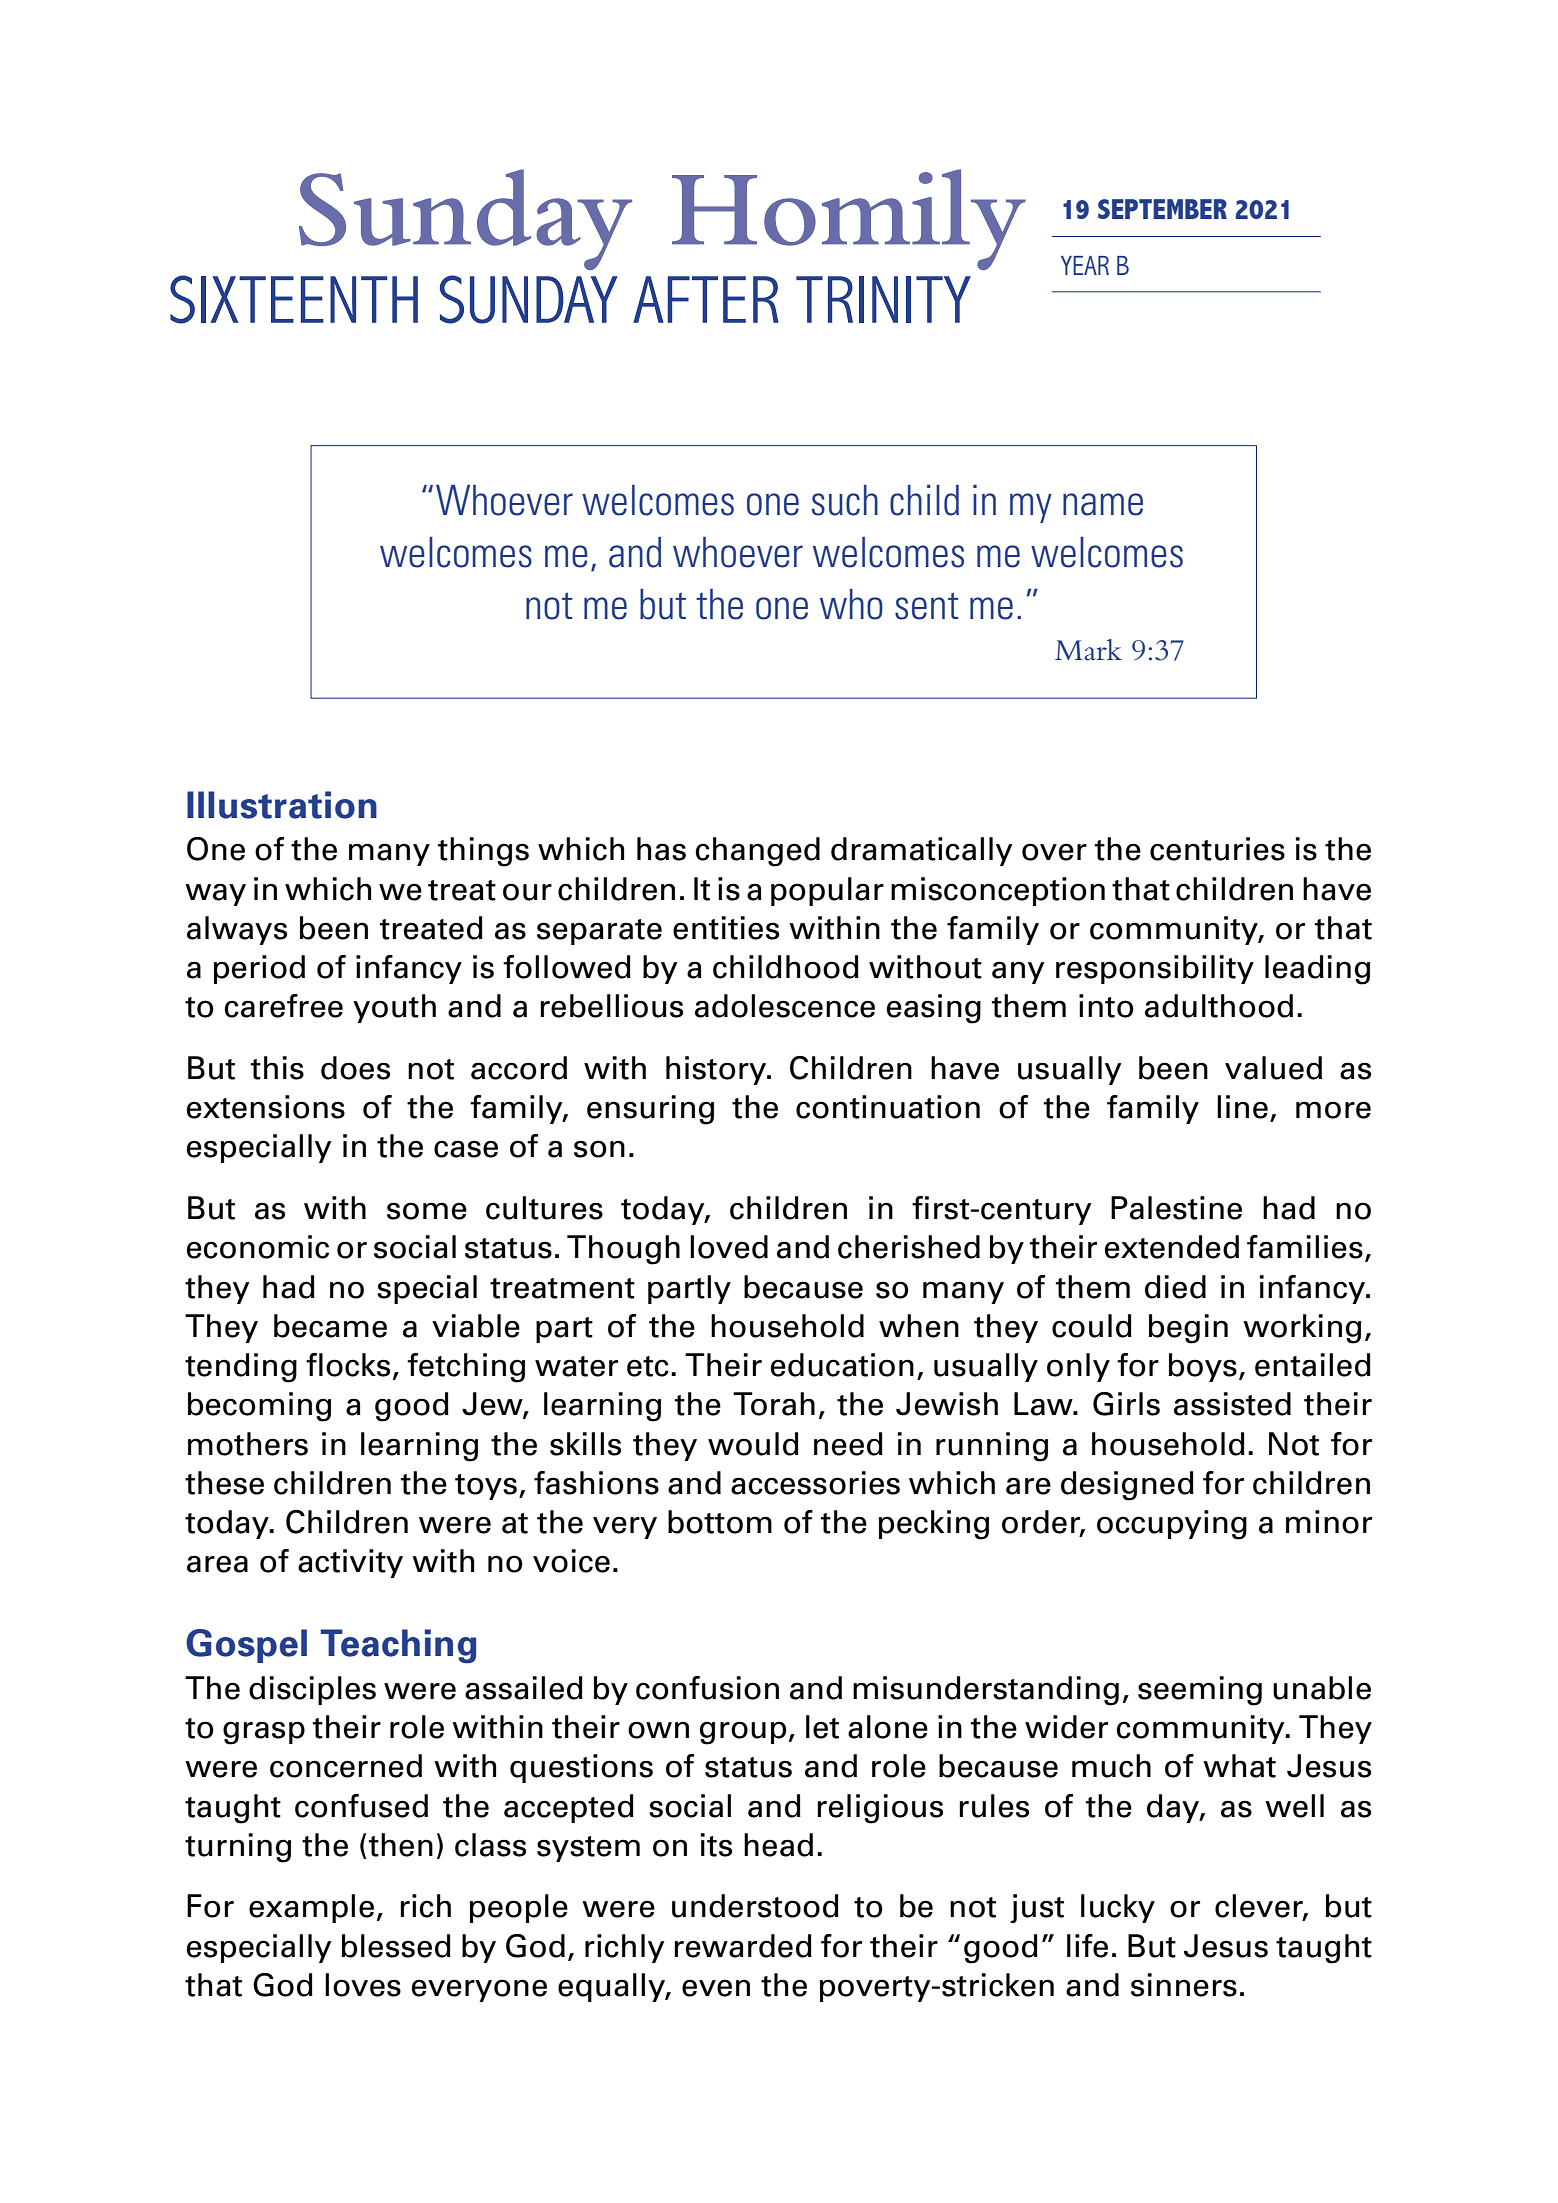 This screenshot has height=2203, width=1558. I want to click on rewarded, so click(743, 1946).
